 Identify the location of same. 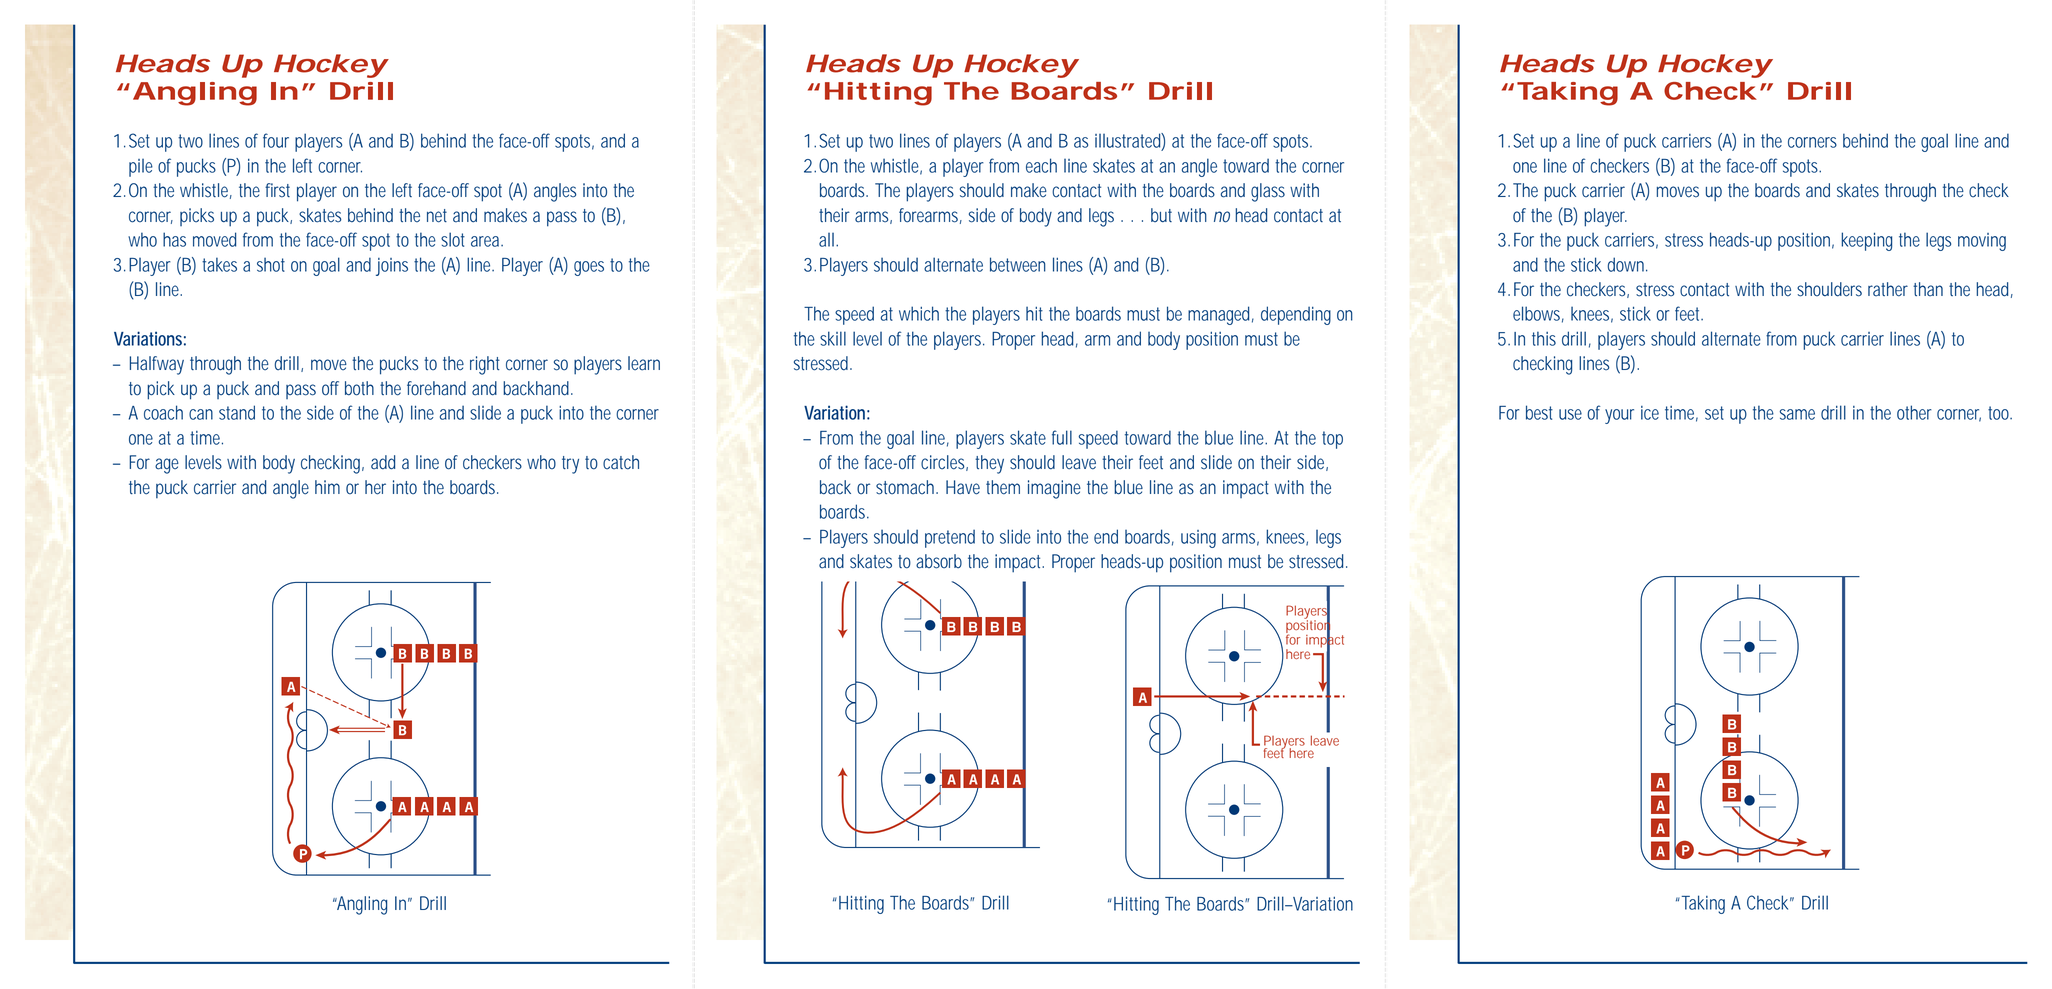
(1797, 414).
